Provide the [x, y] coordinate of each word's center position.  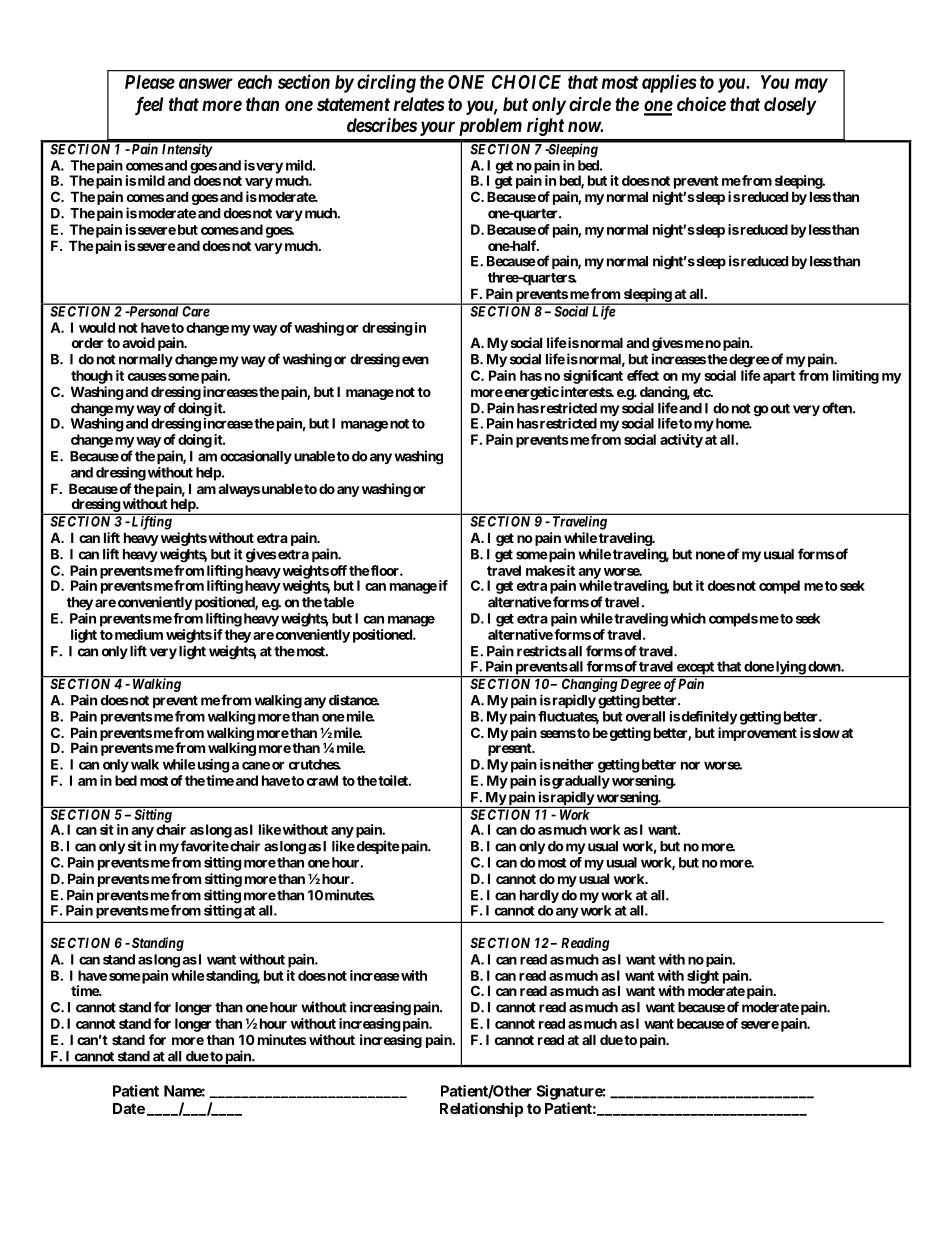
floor [385, 570]
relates [419, 104]
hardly [539, 898]
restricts [542, 651]
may [811, 85]
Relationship [481, 1109]
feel [149, 106]
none [710, 555]
